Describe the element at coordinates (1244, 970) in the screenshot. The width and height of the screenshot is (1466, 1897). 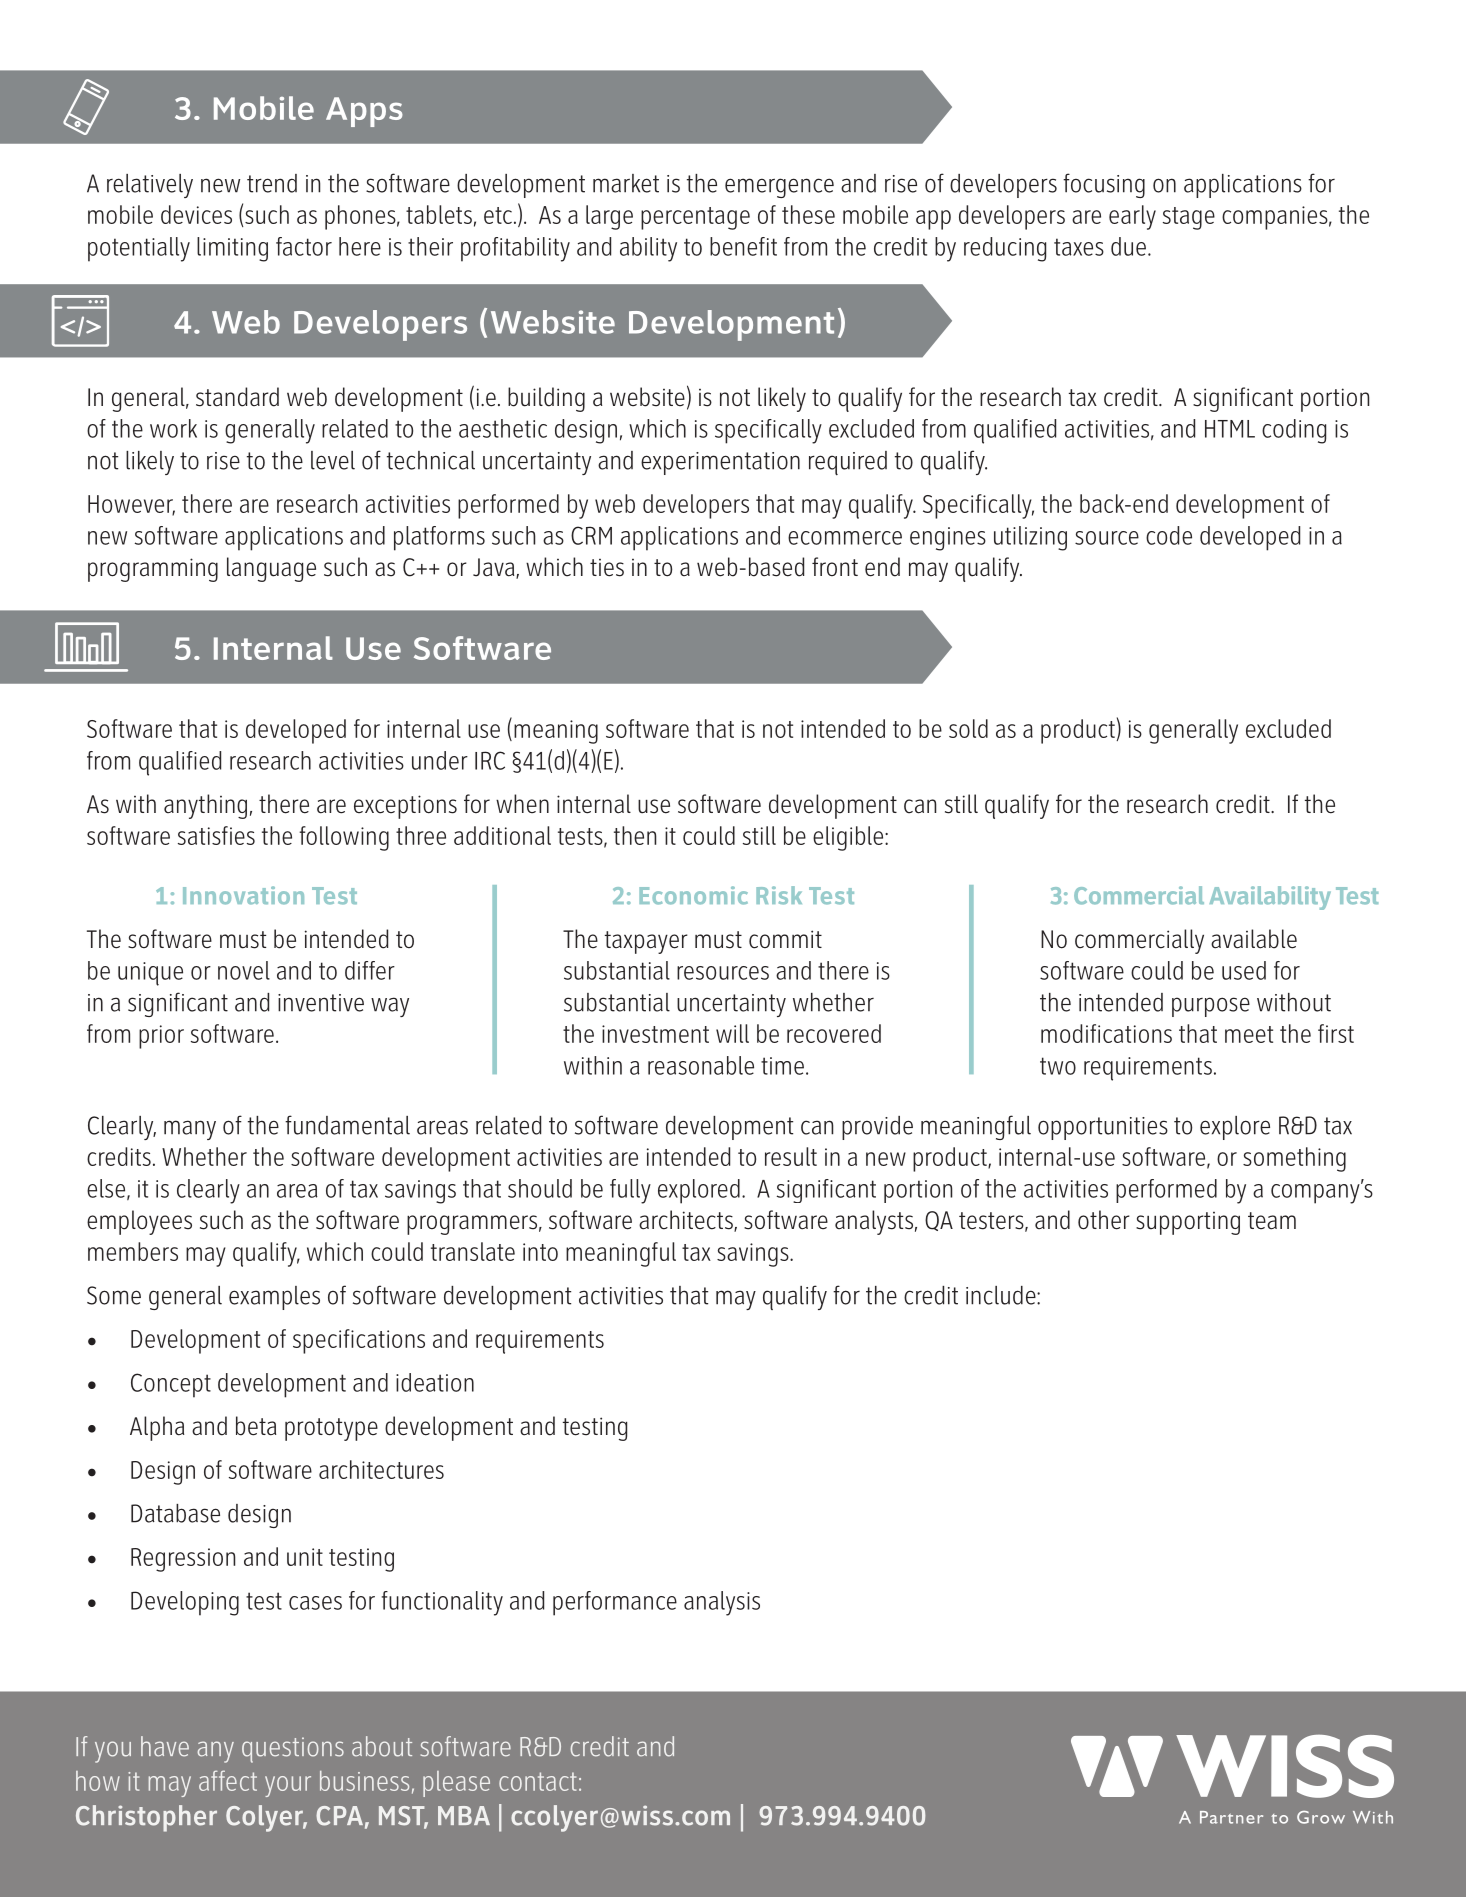
I see `used` at that location.
